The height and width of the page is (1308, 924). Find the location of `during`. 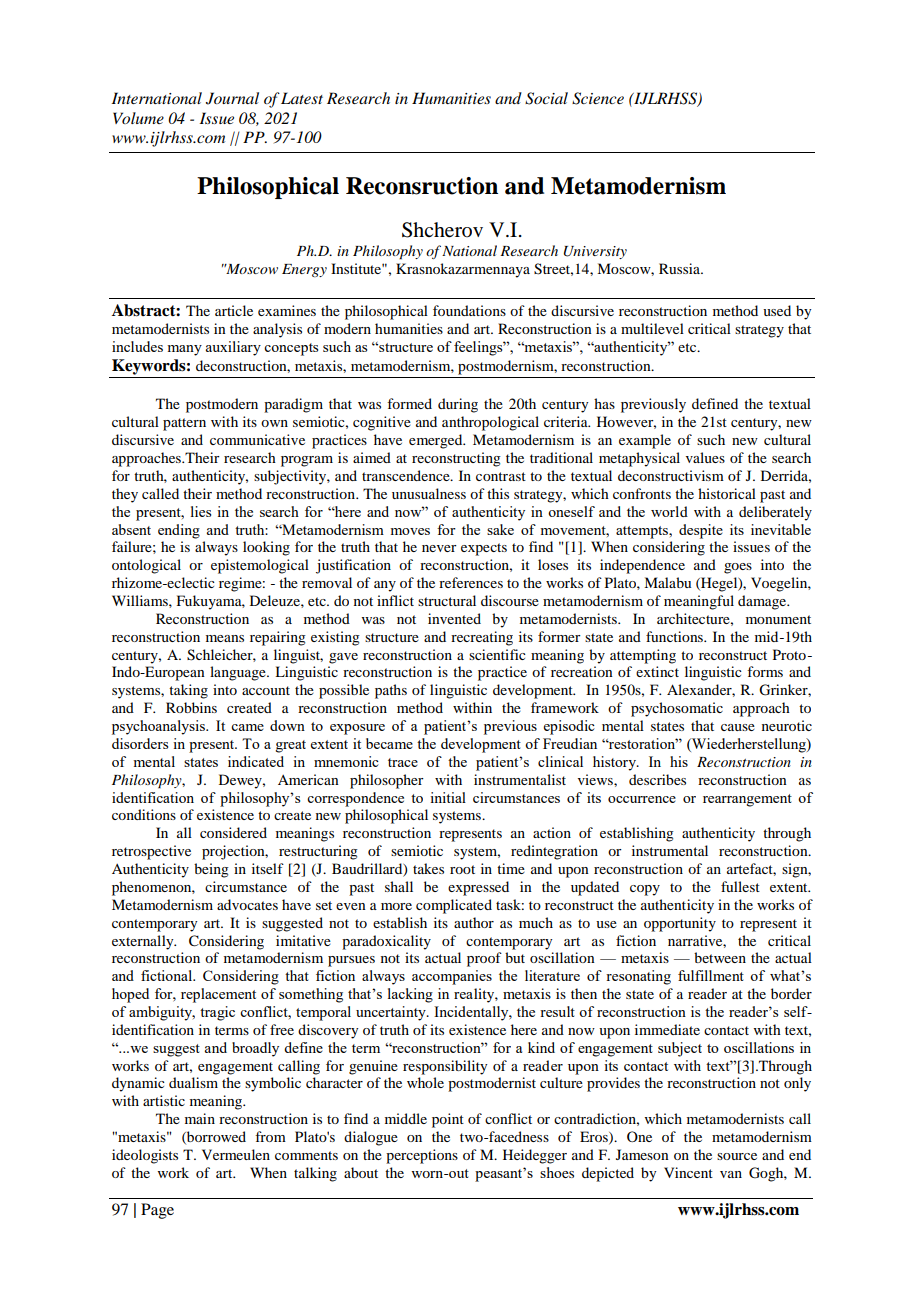

during is located at coordinates (458, 405).
